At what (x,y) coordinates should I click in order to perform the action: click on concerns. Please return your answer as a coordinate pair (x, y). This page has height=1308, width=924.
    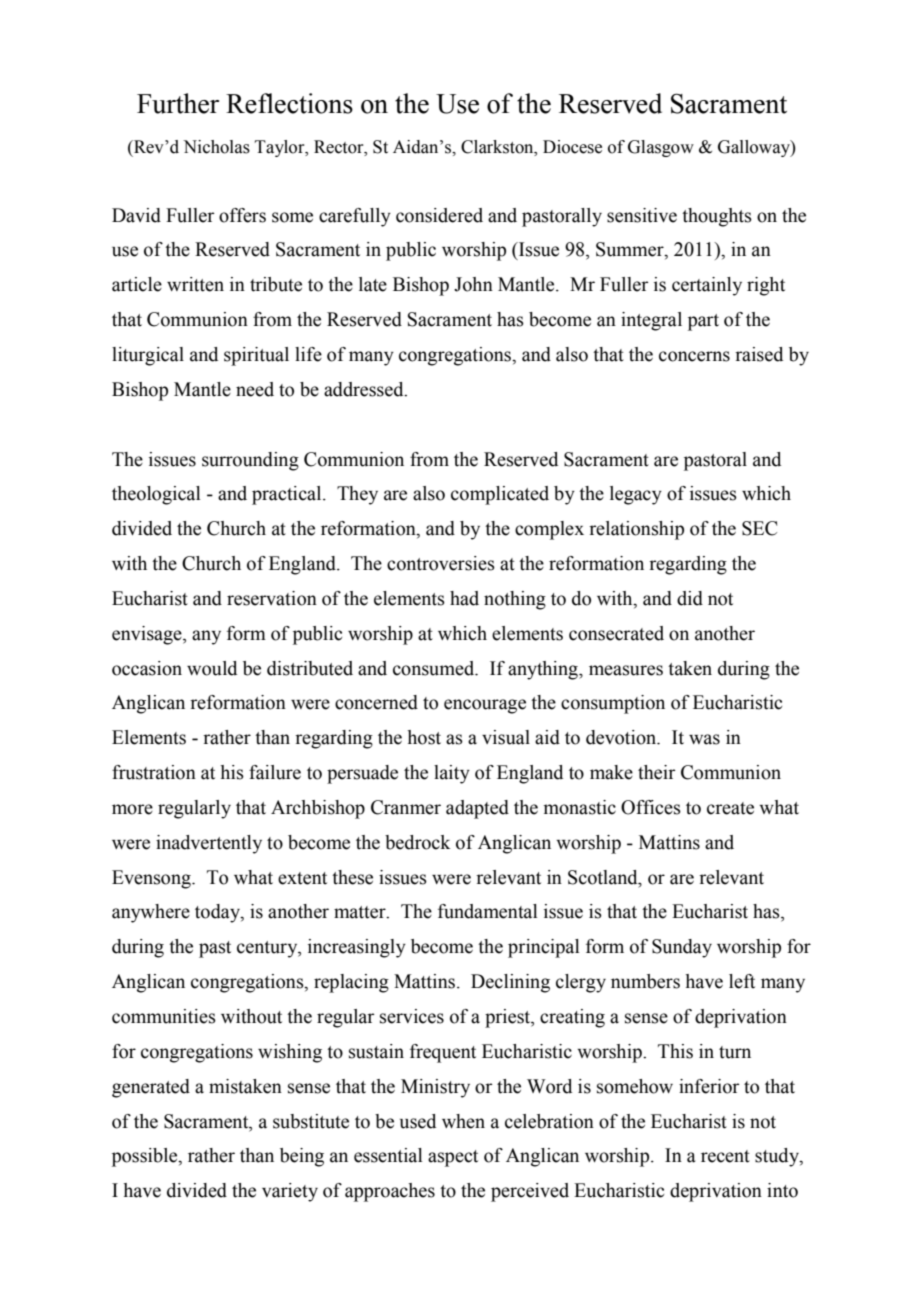
    Looking at the image, I should click on (694, 356).
